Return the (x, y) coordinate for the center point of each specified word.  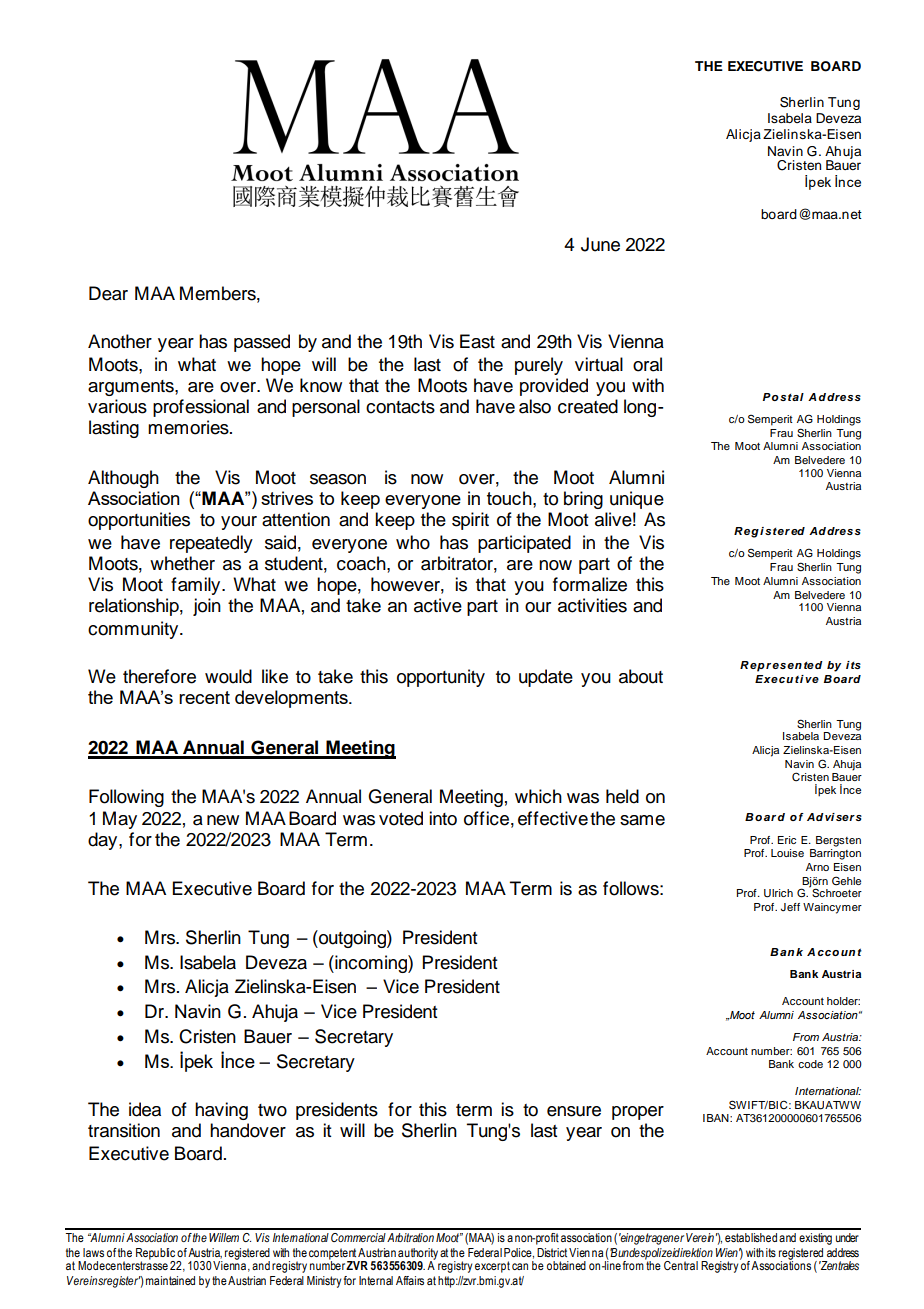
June (600, 244)
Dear (108, 293)
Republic (155, 1255)
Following (126, 798)
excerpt (492, 1267)
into (443, 818)
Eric (787, 840)
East (477, 341)
